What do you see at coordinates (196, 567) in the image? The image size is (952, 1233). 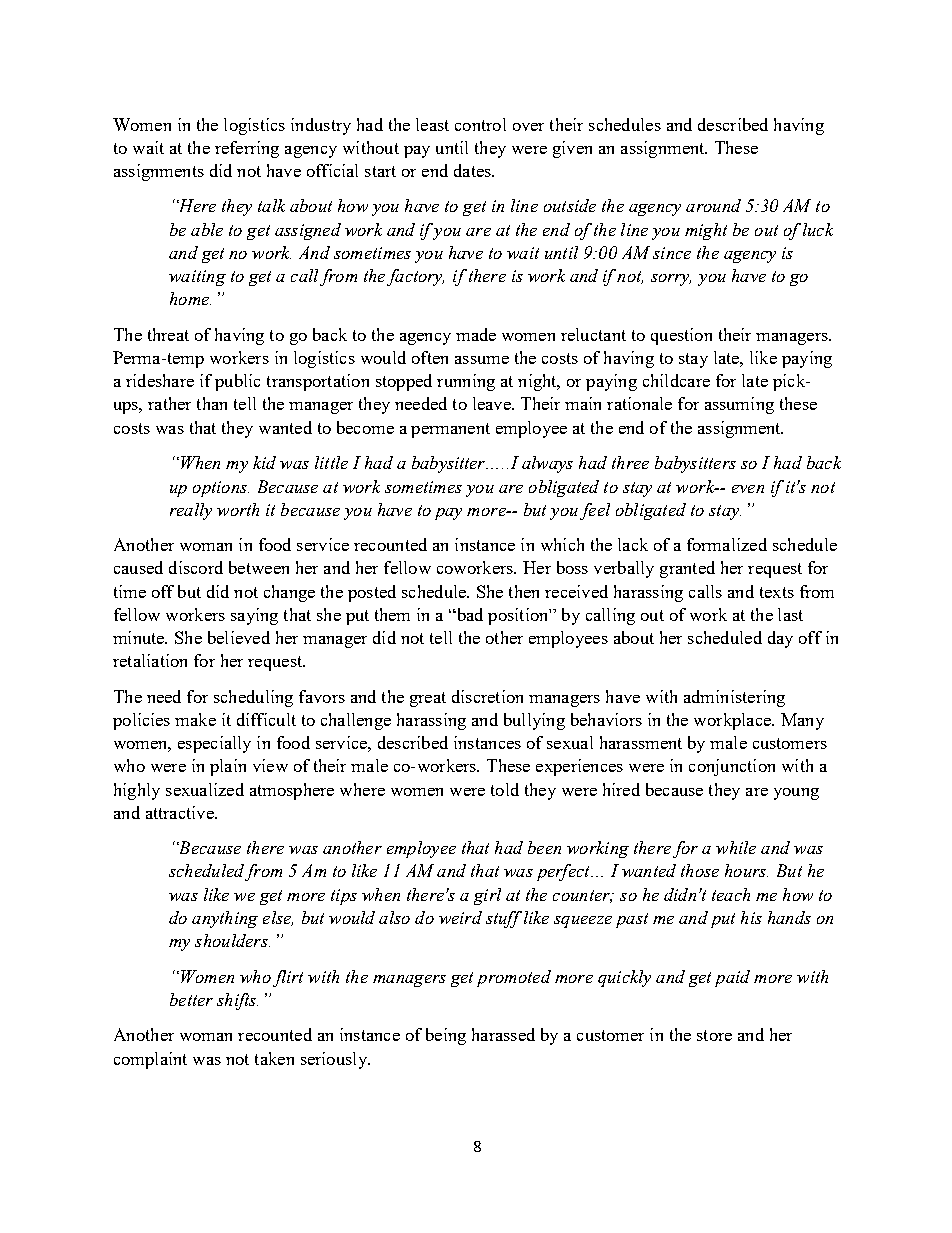 I see `discord` at bounding box center [196, 567].
